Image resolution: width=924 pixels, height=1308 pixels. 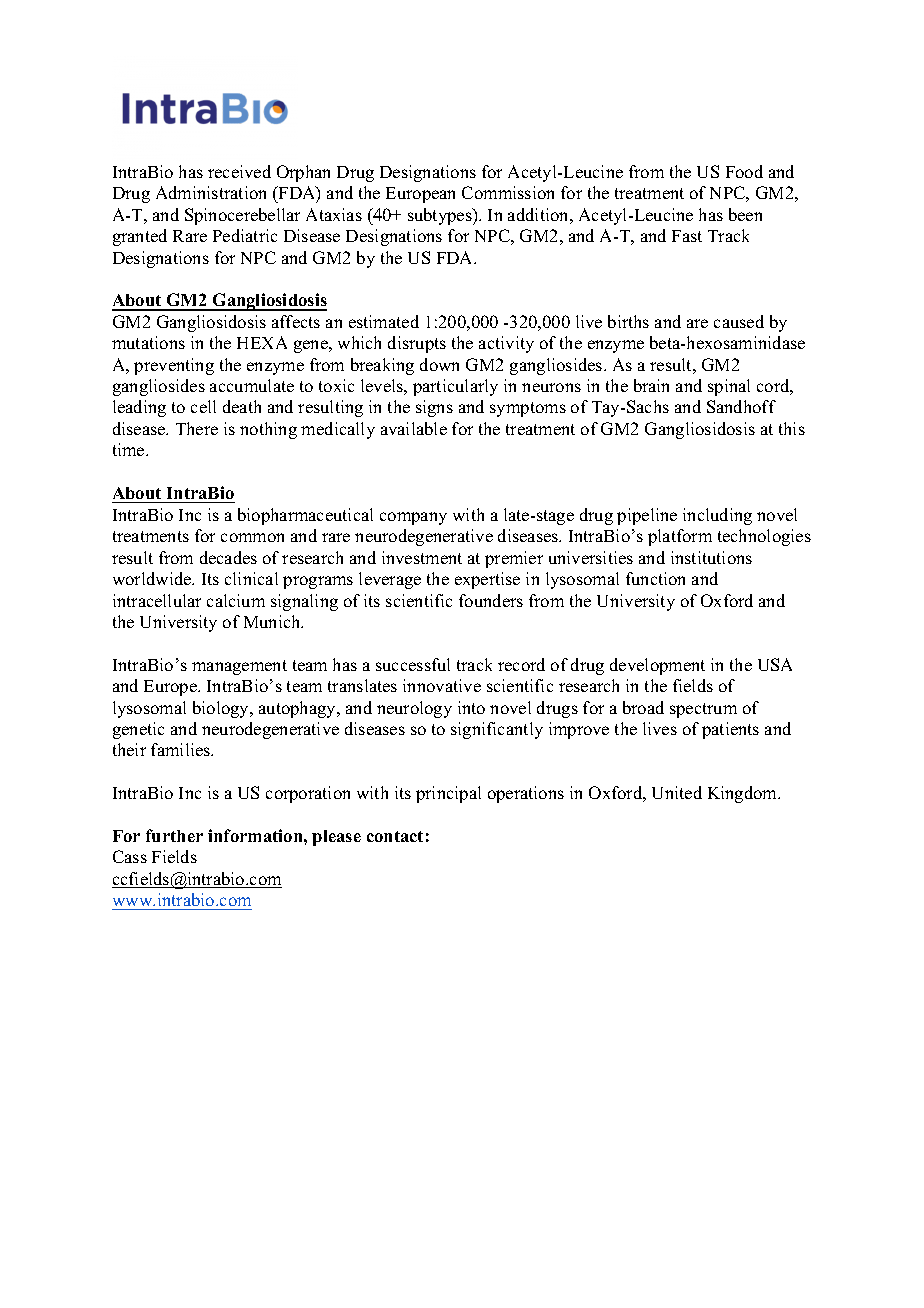 I want to click on common, so click(x=252, y=537).
